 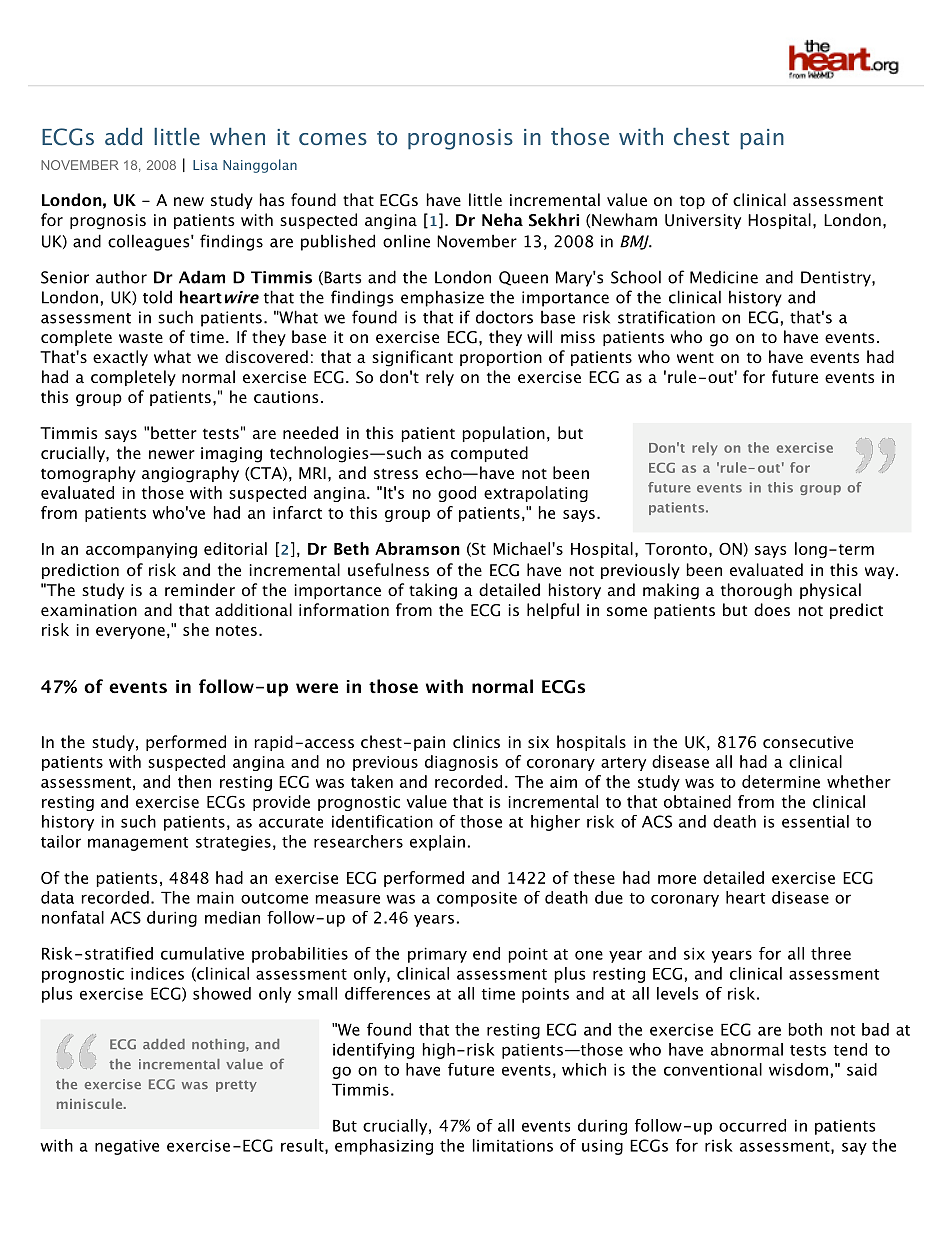 I want to click on taking, so click(x=433, y=591).
